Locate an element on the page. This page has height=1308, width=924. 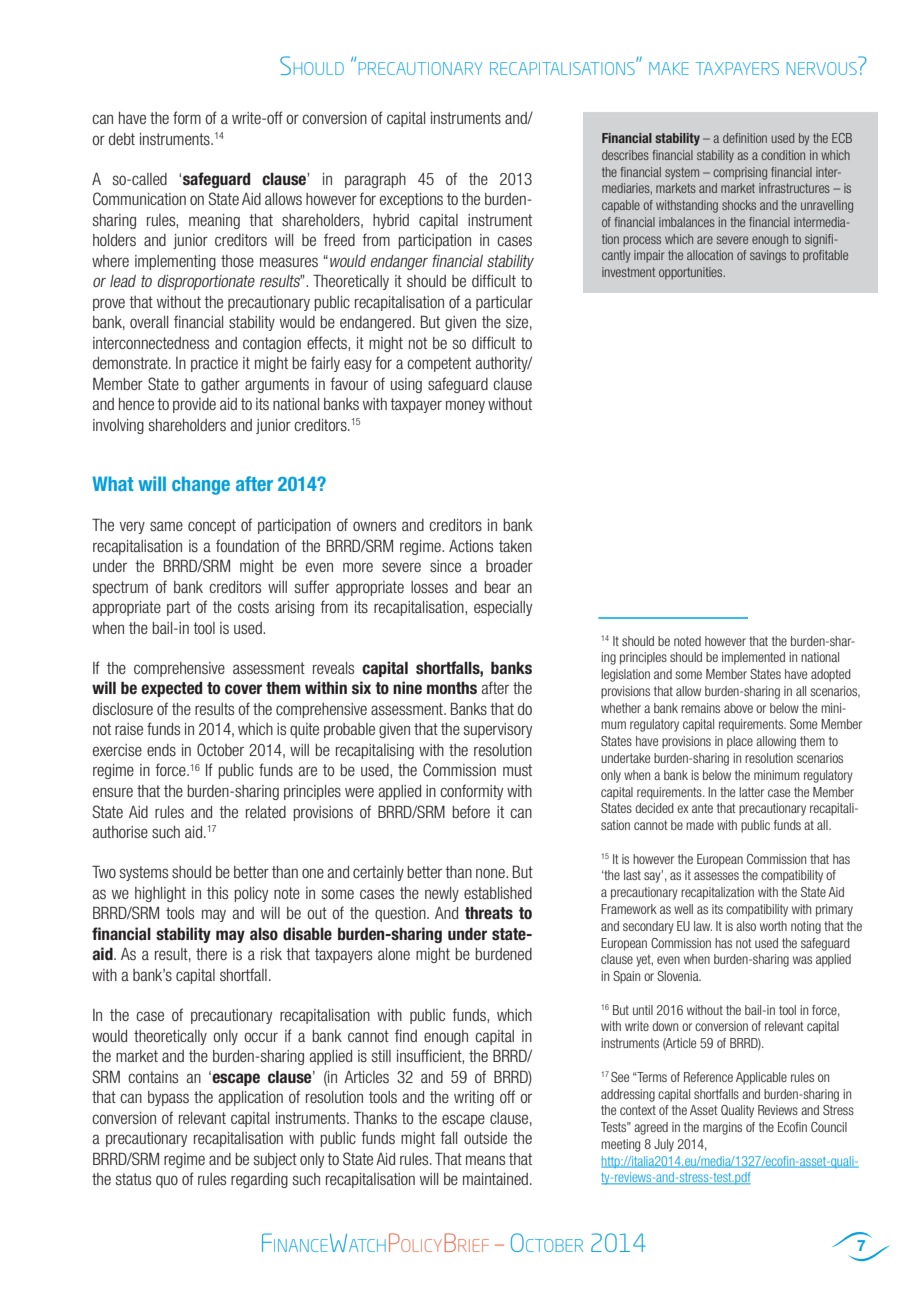
quo is located at coordinates (167, 1181).
